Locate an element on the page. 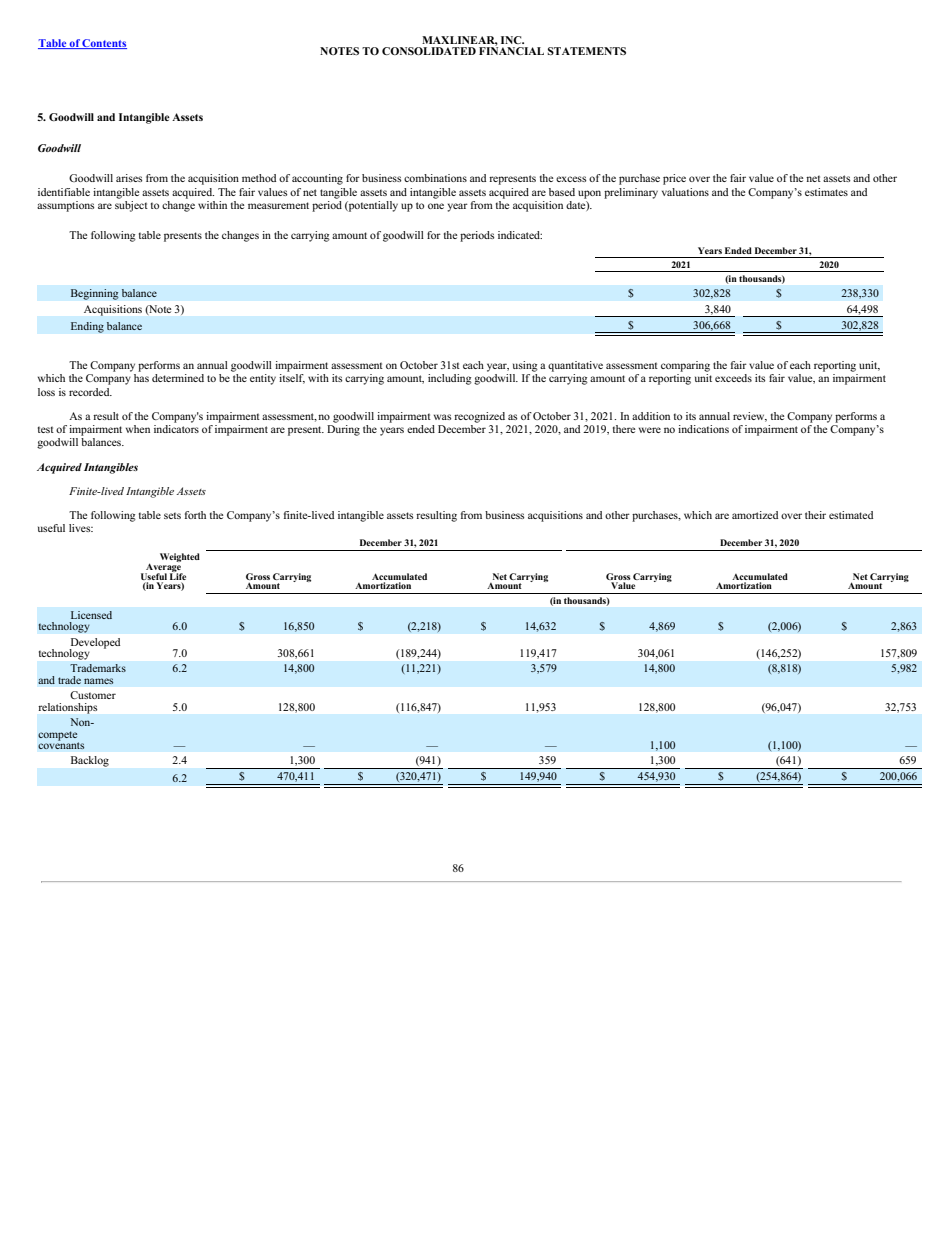  amortized is located at coordinates (755, 515).
